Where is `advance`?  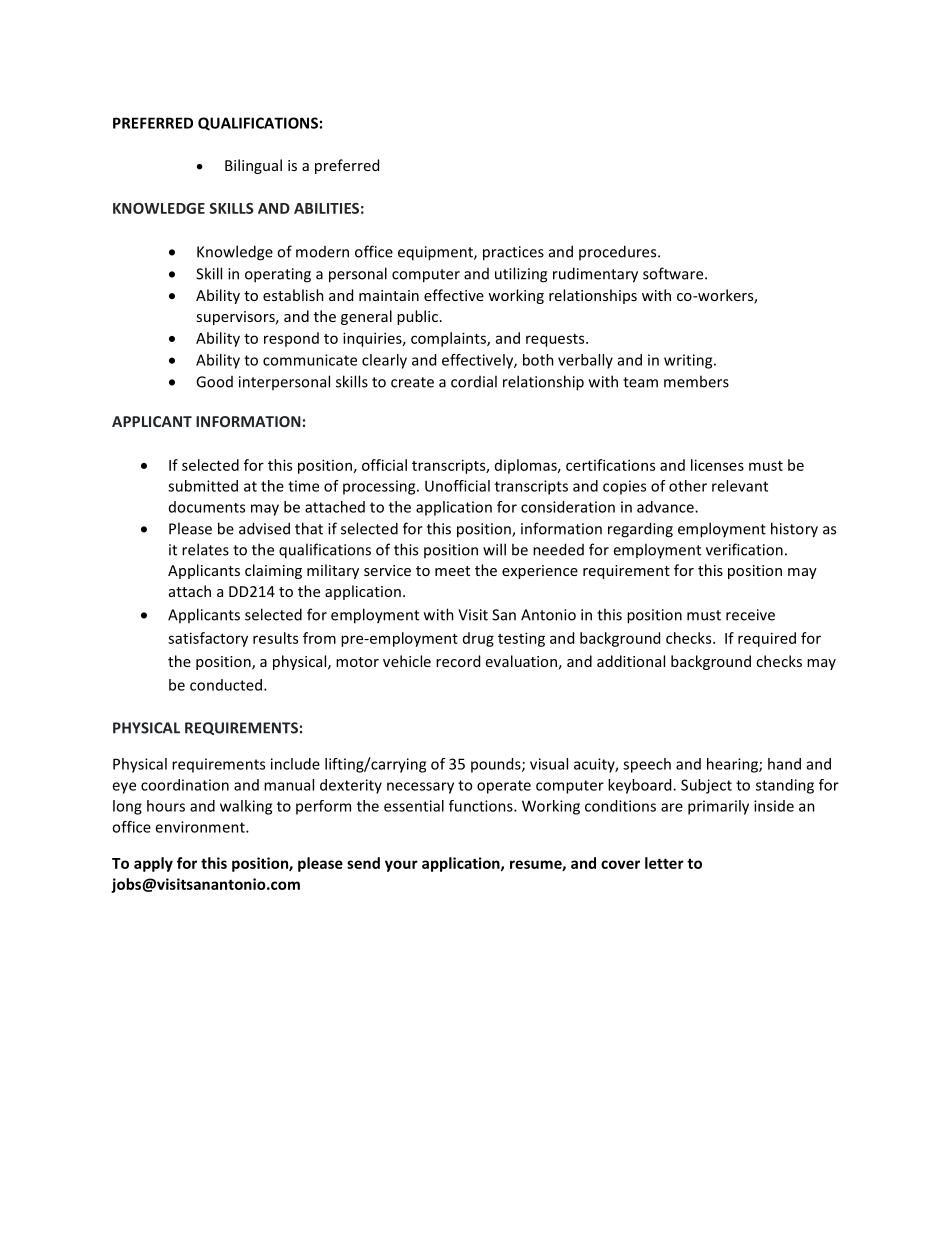
advance is located at coordinates (666, 507).
